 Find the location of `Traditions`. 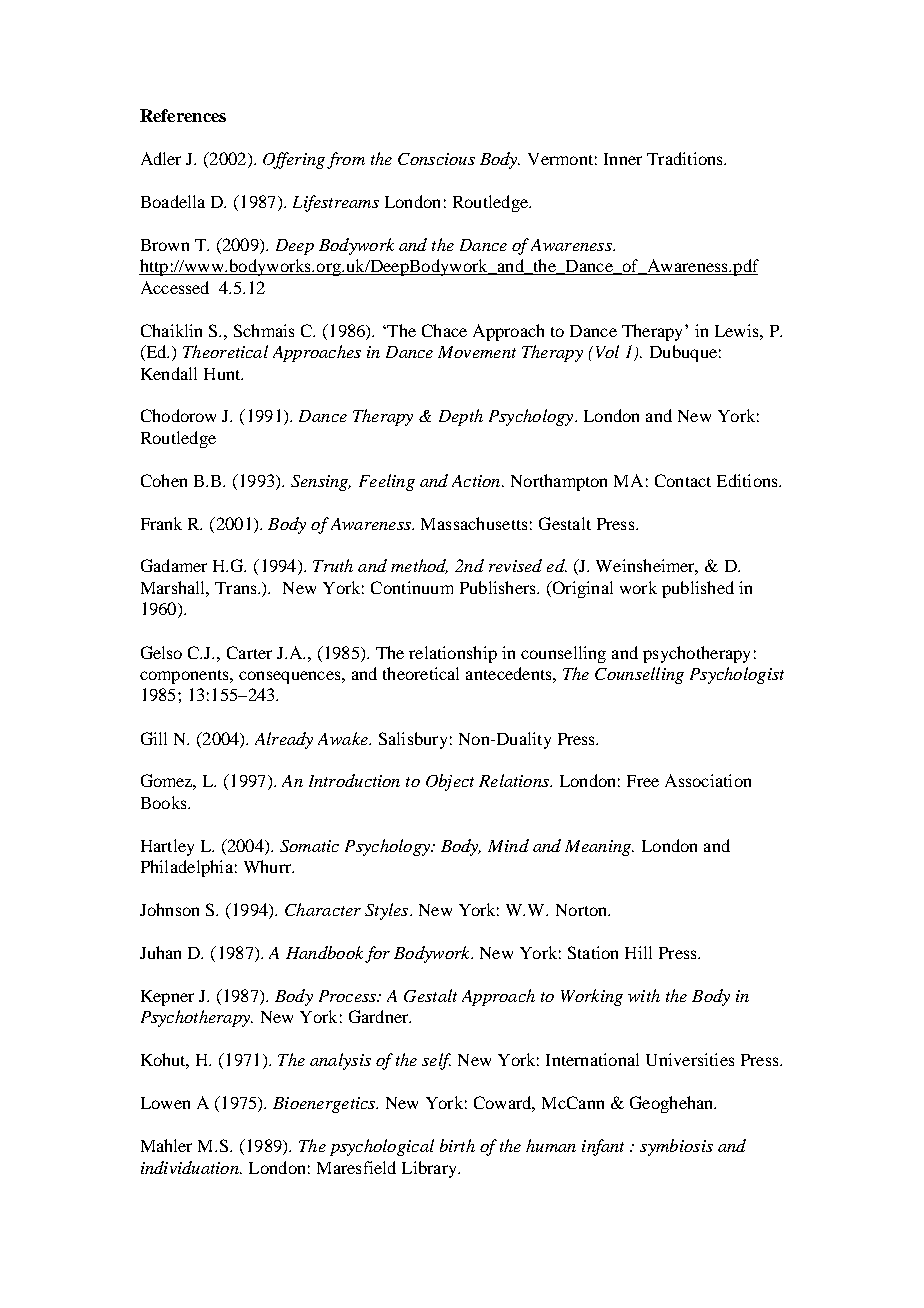

Traditions is located at coordinates (686, 158).
